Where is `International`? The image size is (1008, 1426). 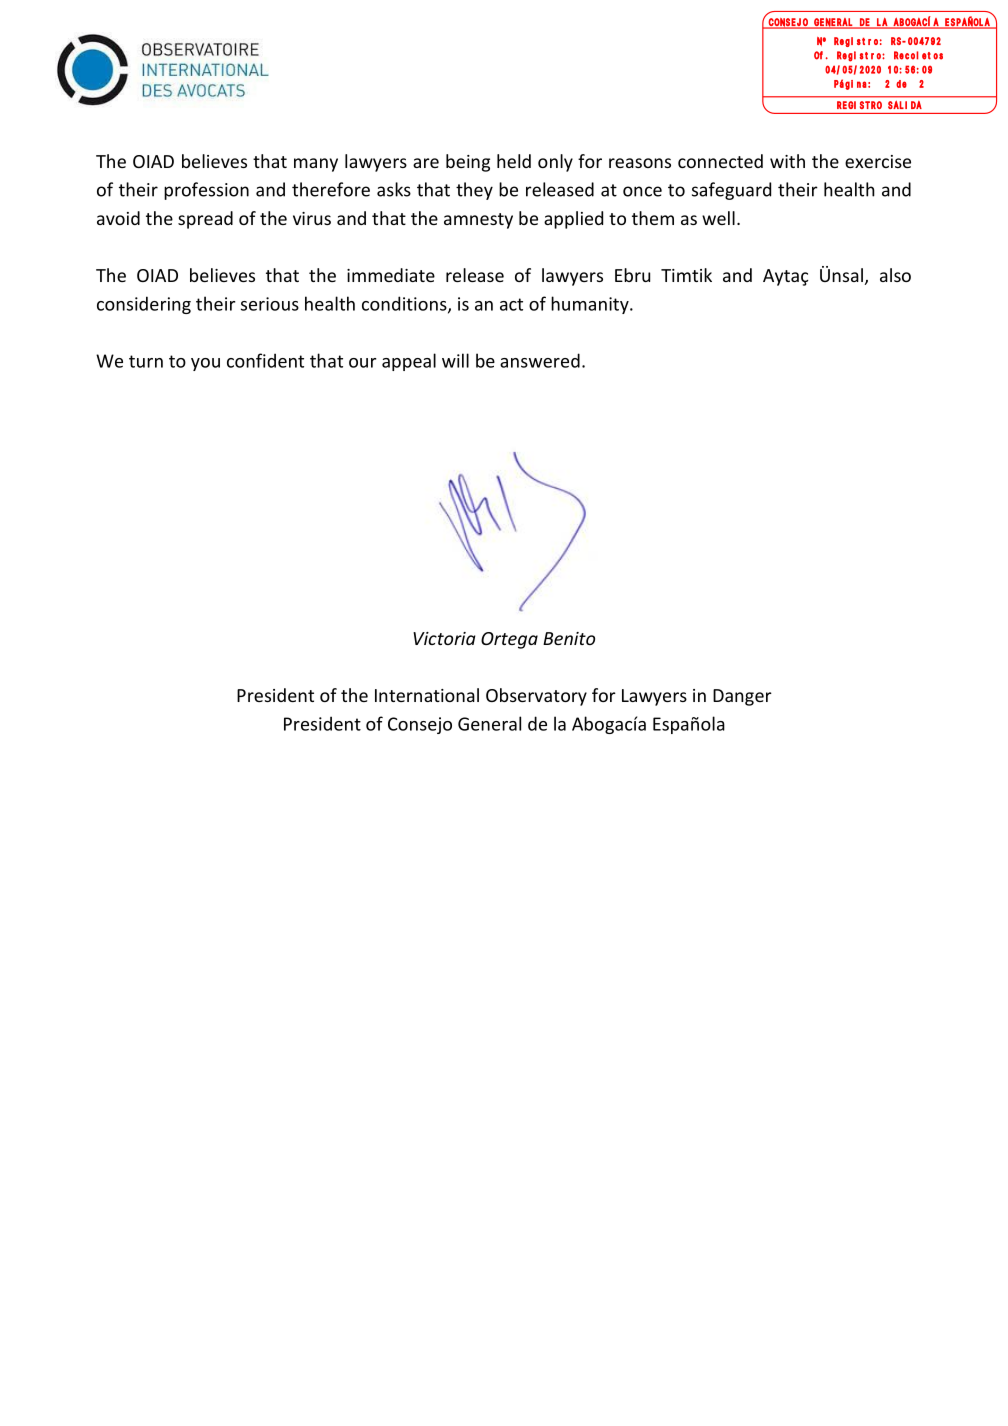 International is located at coordinates (427, 695).
